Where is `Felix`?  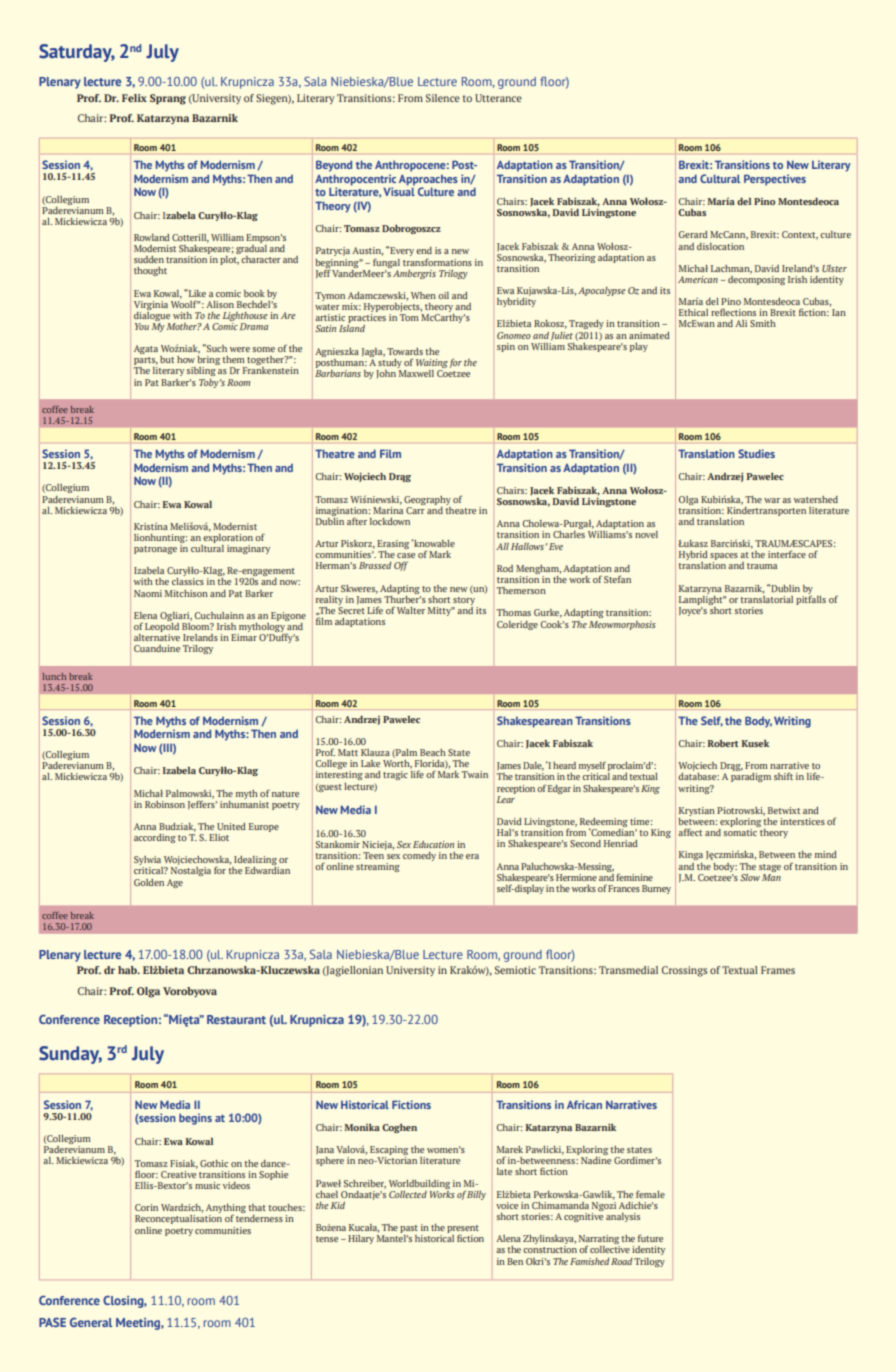 Felix is located at coordinates (134, 98).
